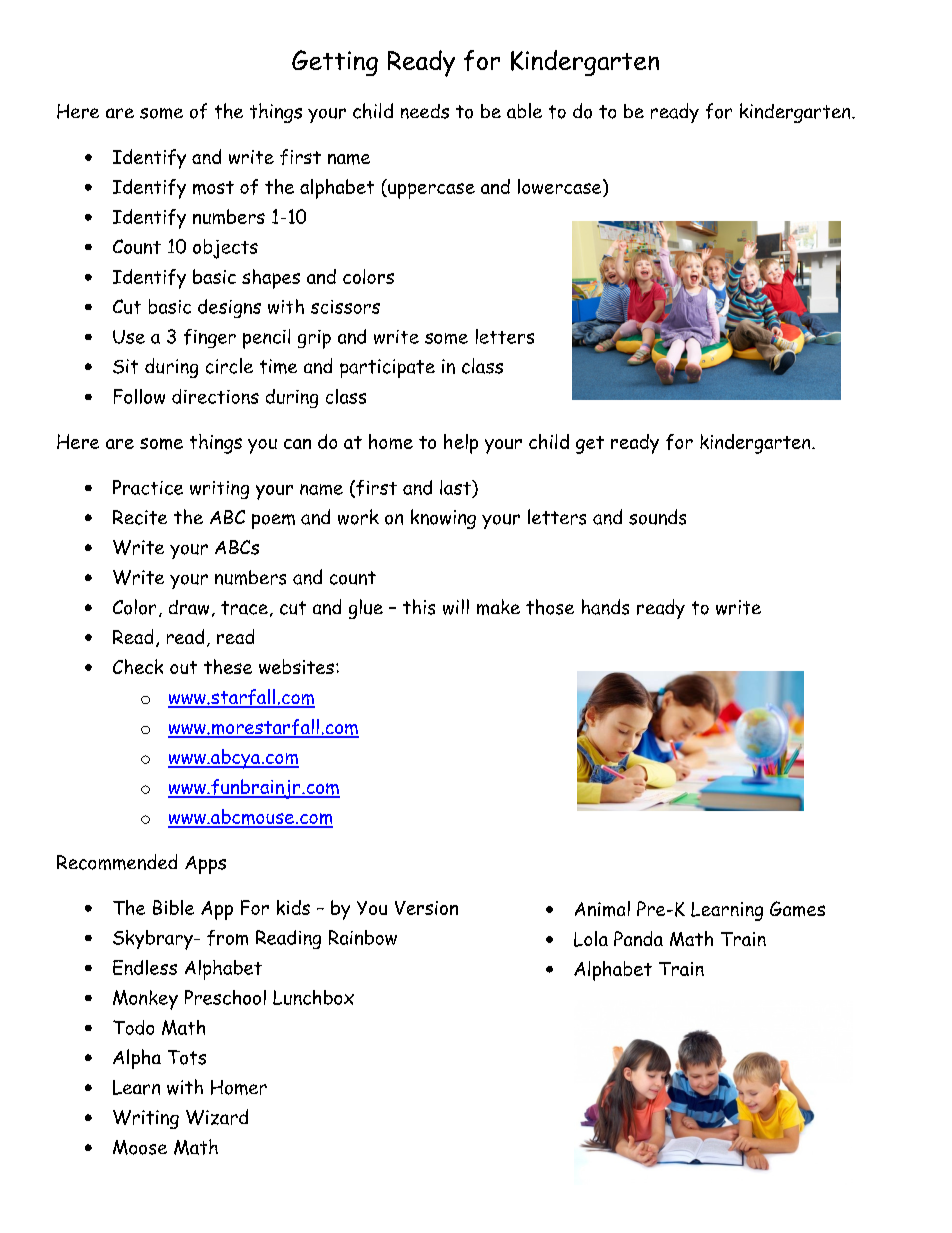 The image size is (952, 1233). Describe the element at coordinates (425, 111) in the screenshot. I see `needs` at that location.
